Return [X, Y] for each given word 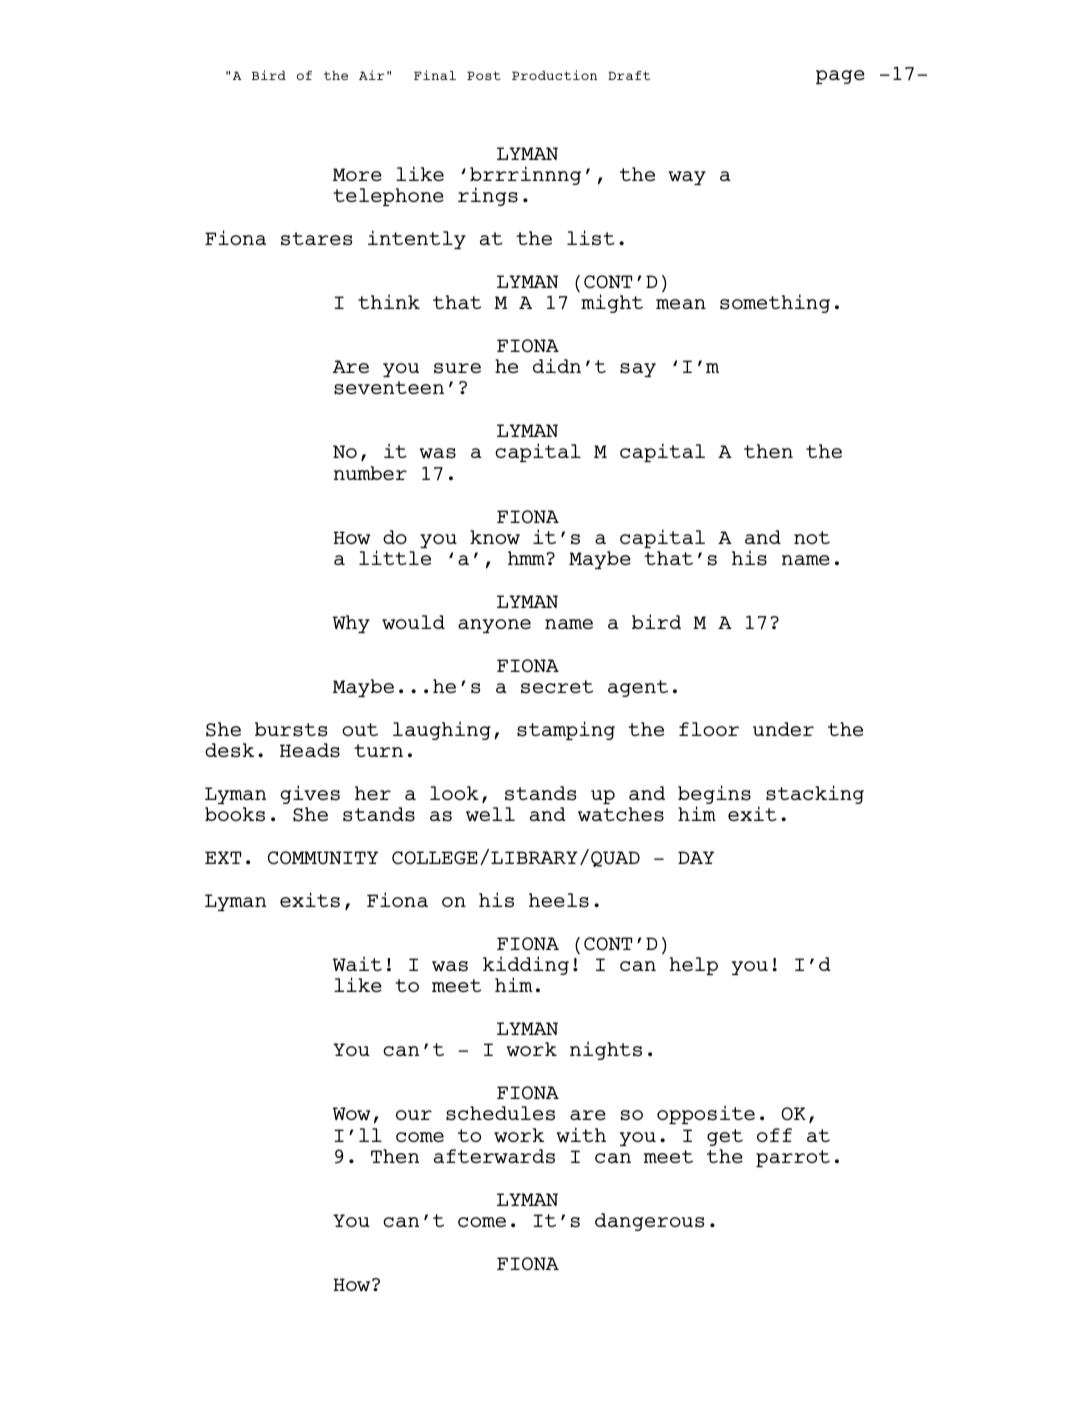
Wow [351, 1113]
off [774, 1135]
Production [554, 75]
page [840, 77]
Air [372, 75]
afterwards [494, 1156]
